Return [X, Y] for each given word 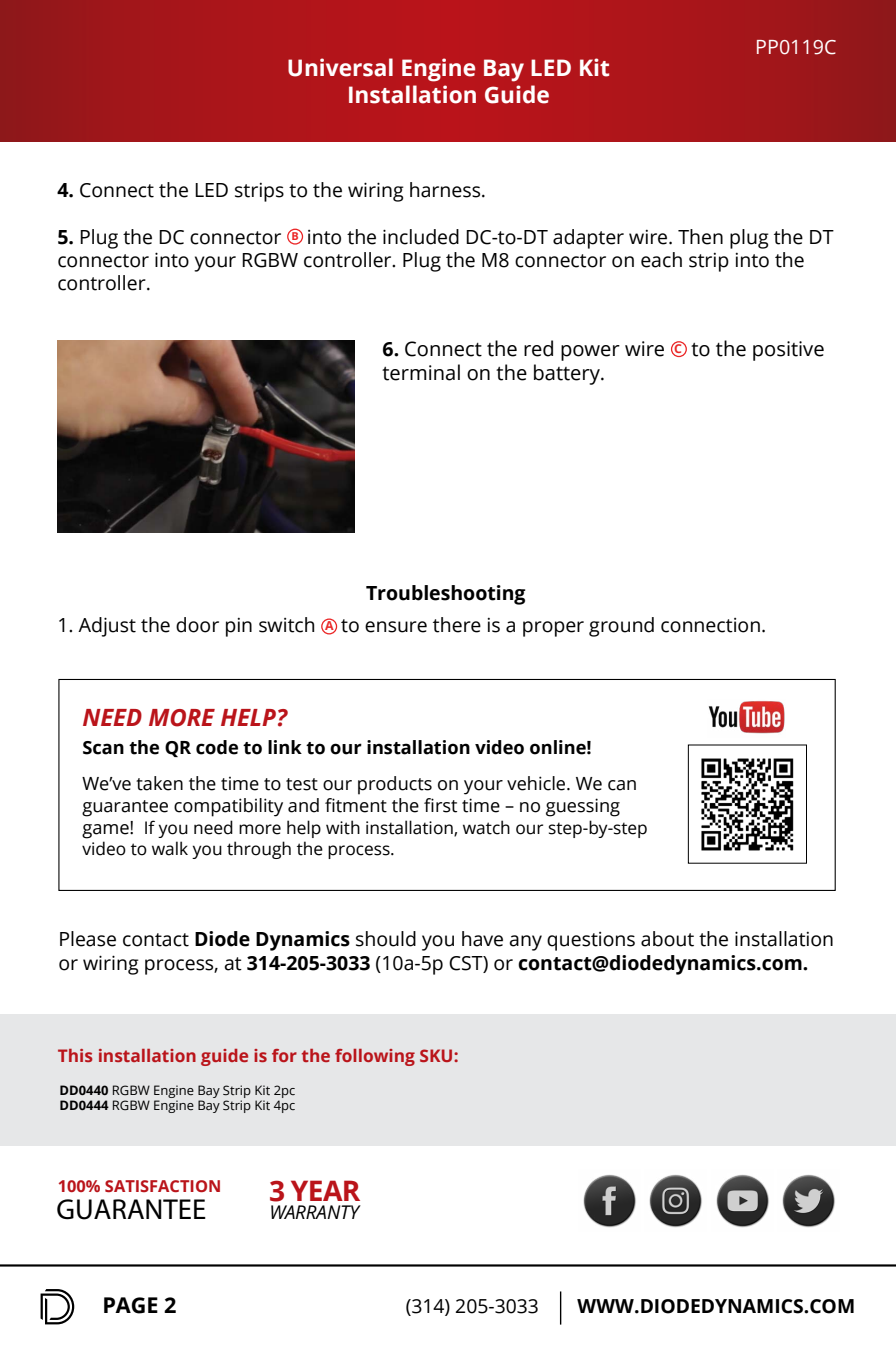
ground [621, 627]
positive [788, 351]
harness [446, 190]
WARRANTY [316, 1212]
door [197, 625]
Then [700, 237]
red [538, 348]
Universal [340, 67]
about [667, 939]
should [386, 939]
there [457, 625]
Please [88, 939]
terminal [421, 372]
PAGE [131, 1305]
